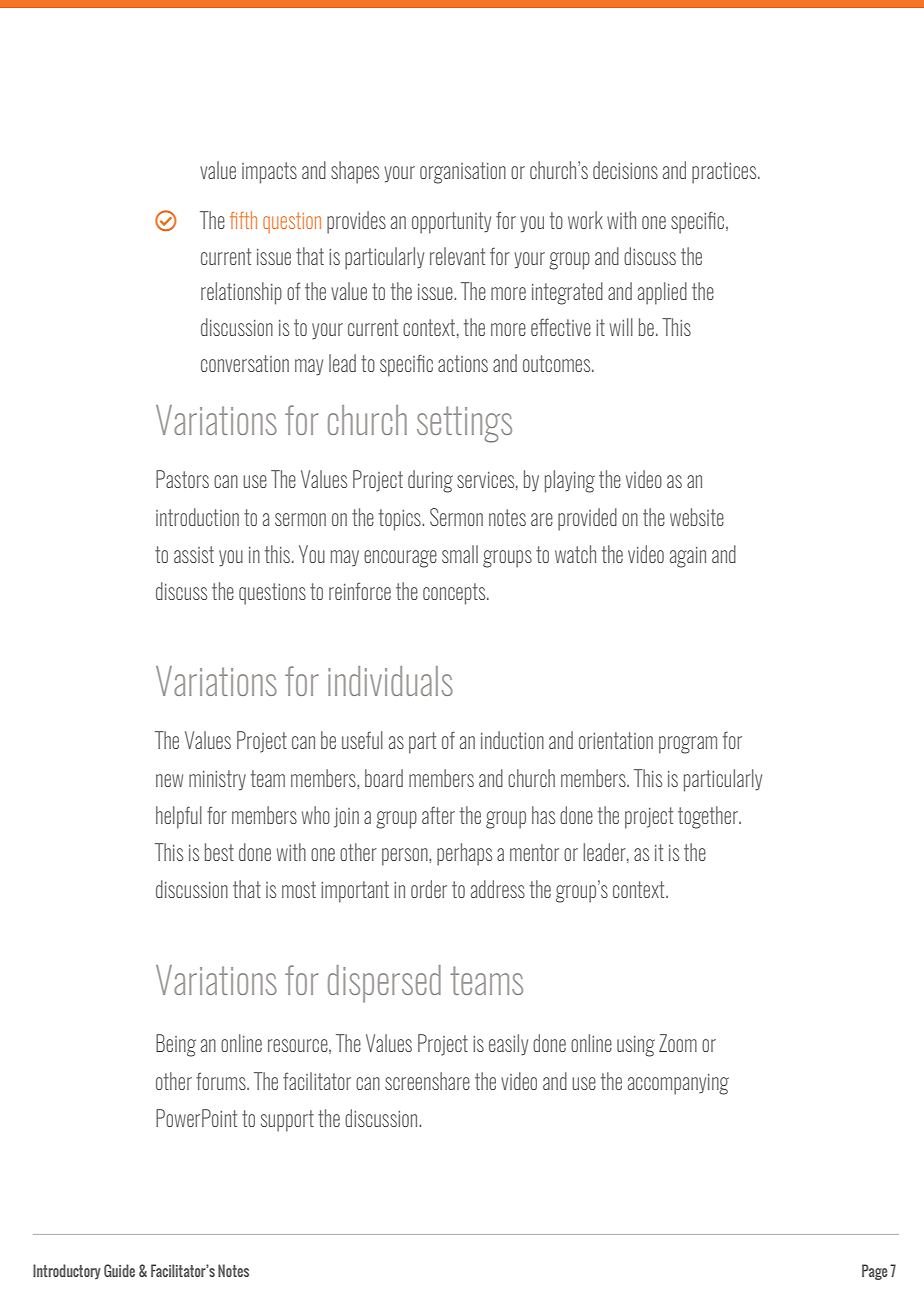 The width and height of the image is (924, 1308). Describe the element at coordinates (194, 554) in the image. I see `assist` at that location.
